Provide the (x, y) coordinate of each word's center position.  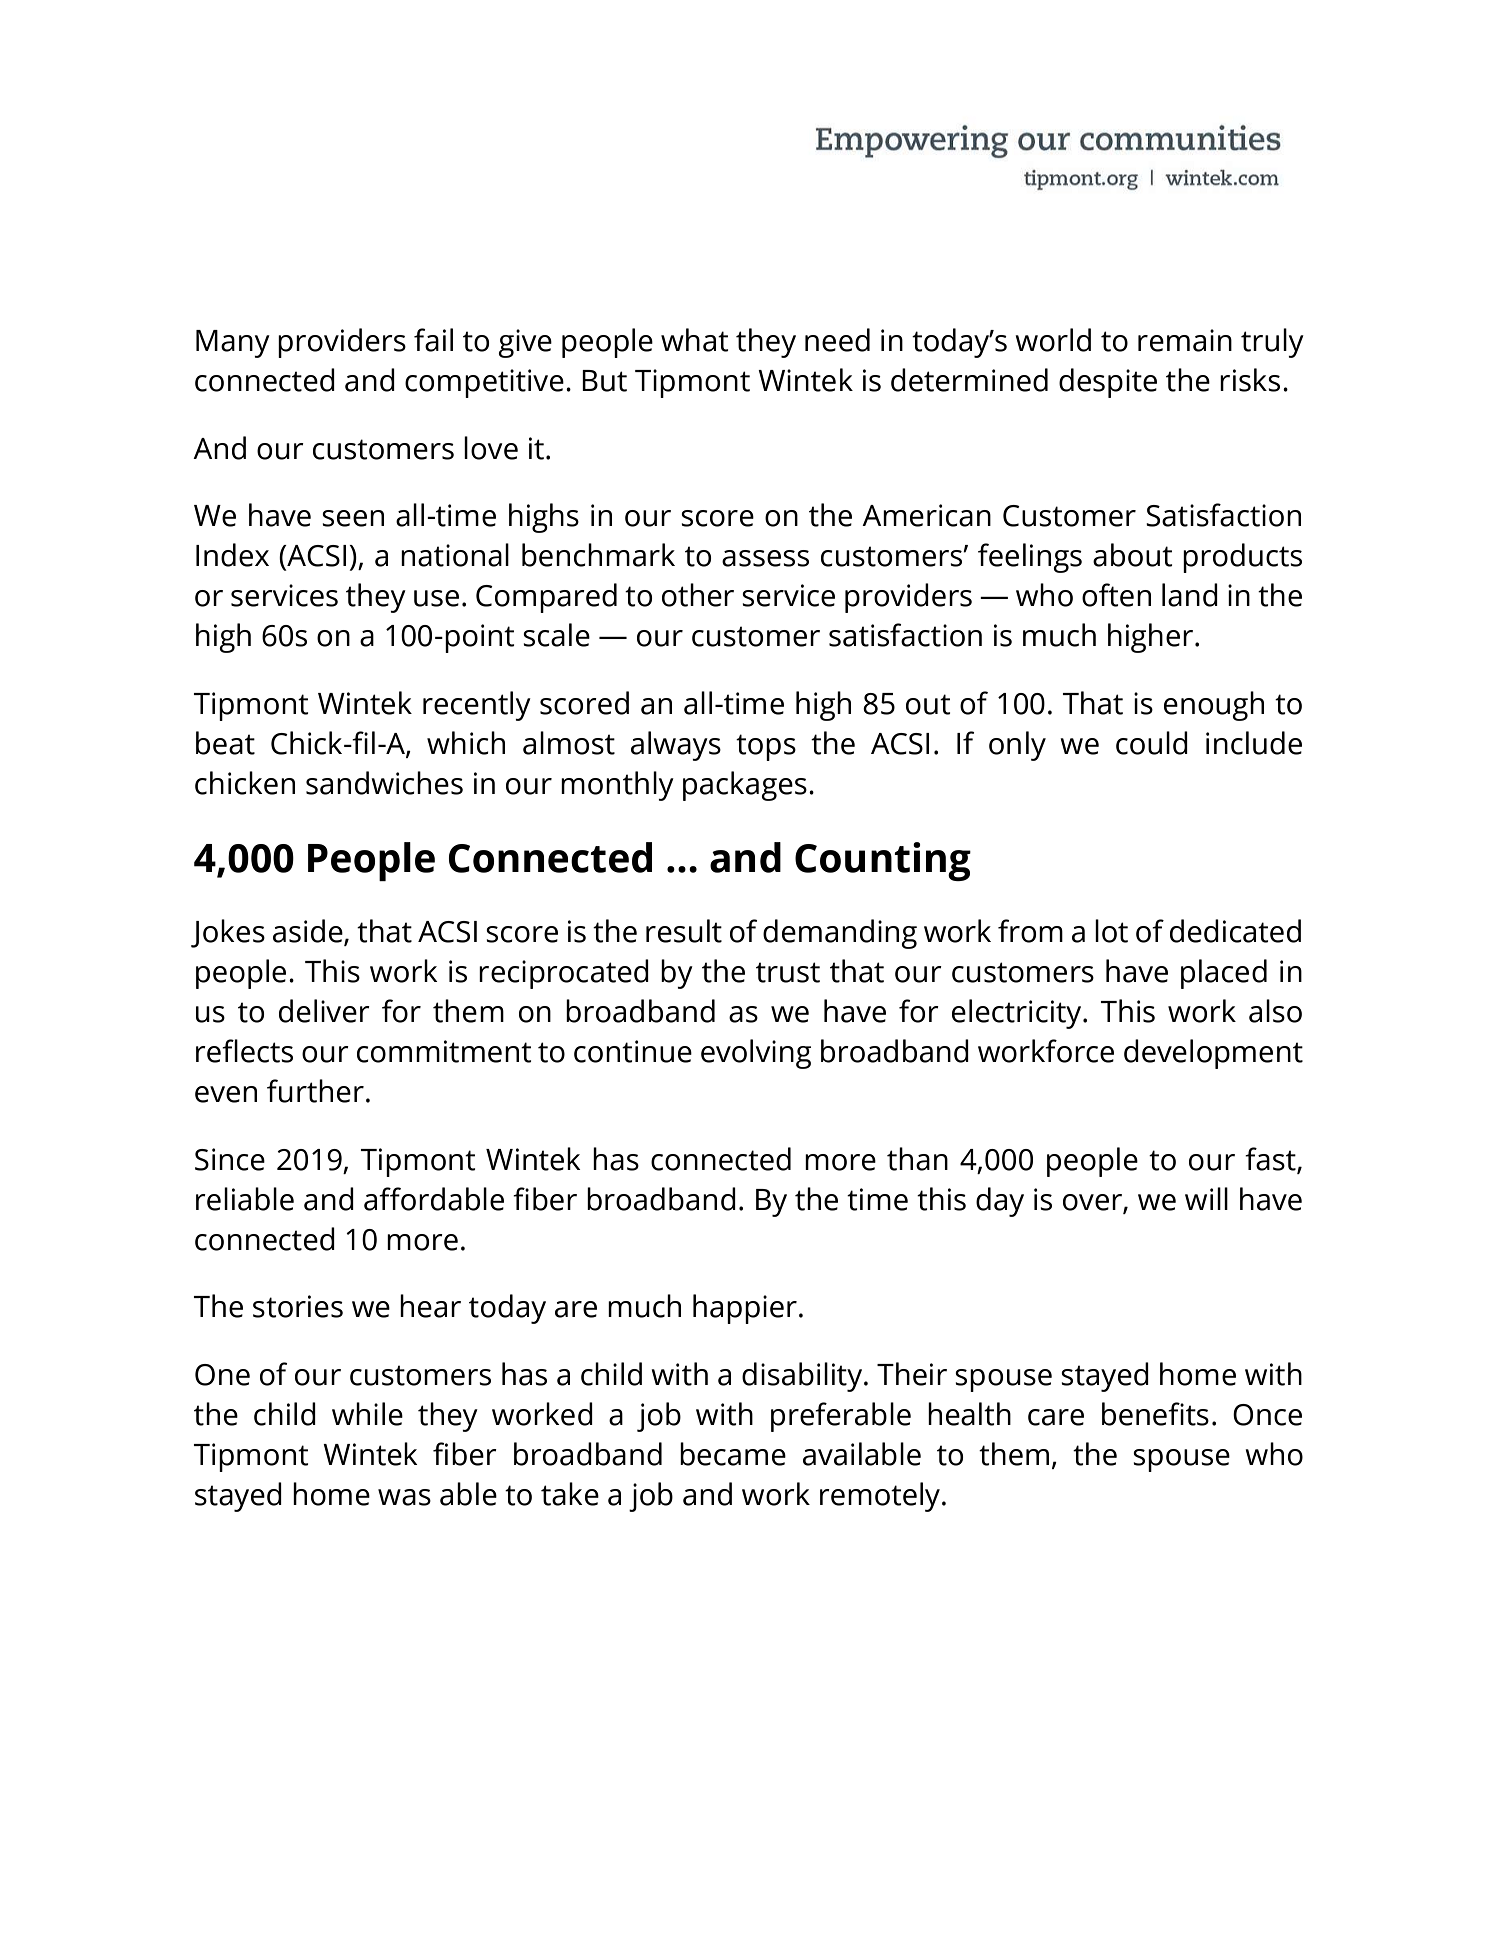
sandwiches (384, 783)
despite (1108, 383)
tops (766, 747)
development (1213, 1054)
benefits (1155, 1414)
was (404, 1497)
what (695, 340)
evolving (756, 1054)
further (315, 1091)
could (1152, 743)
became (733, 1454)
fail (433, 340)
